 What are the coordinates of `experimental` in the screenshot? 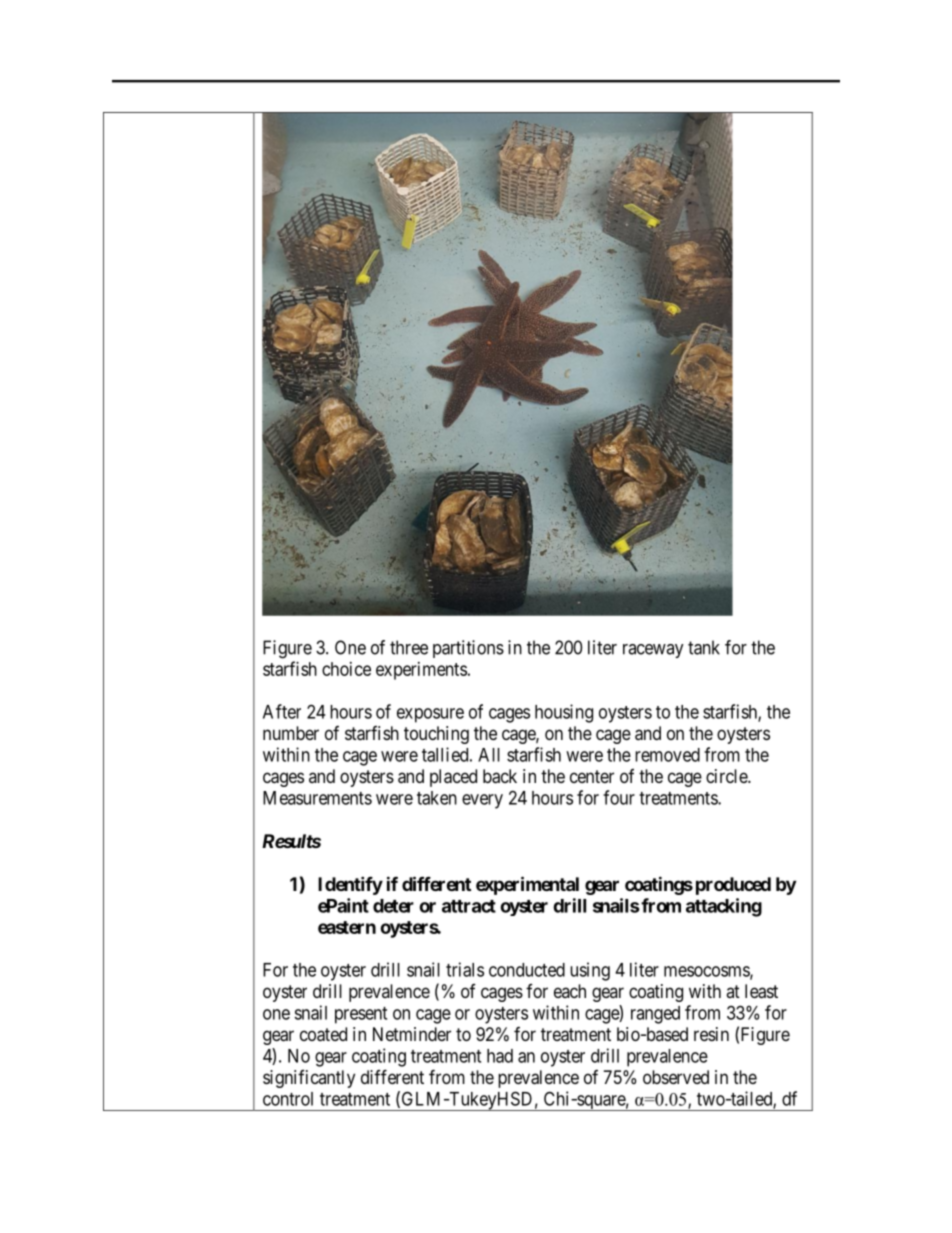 It's located at (527, 885).
